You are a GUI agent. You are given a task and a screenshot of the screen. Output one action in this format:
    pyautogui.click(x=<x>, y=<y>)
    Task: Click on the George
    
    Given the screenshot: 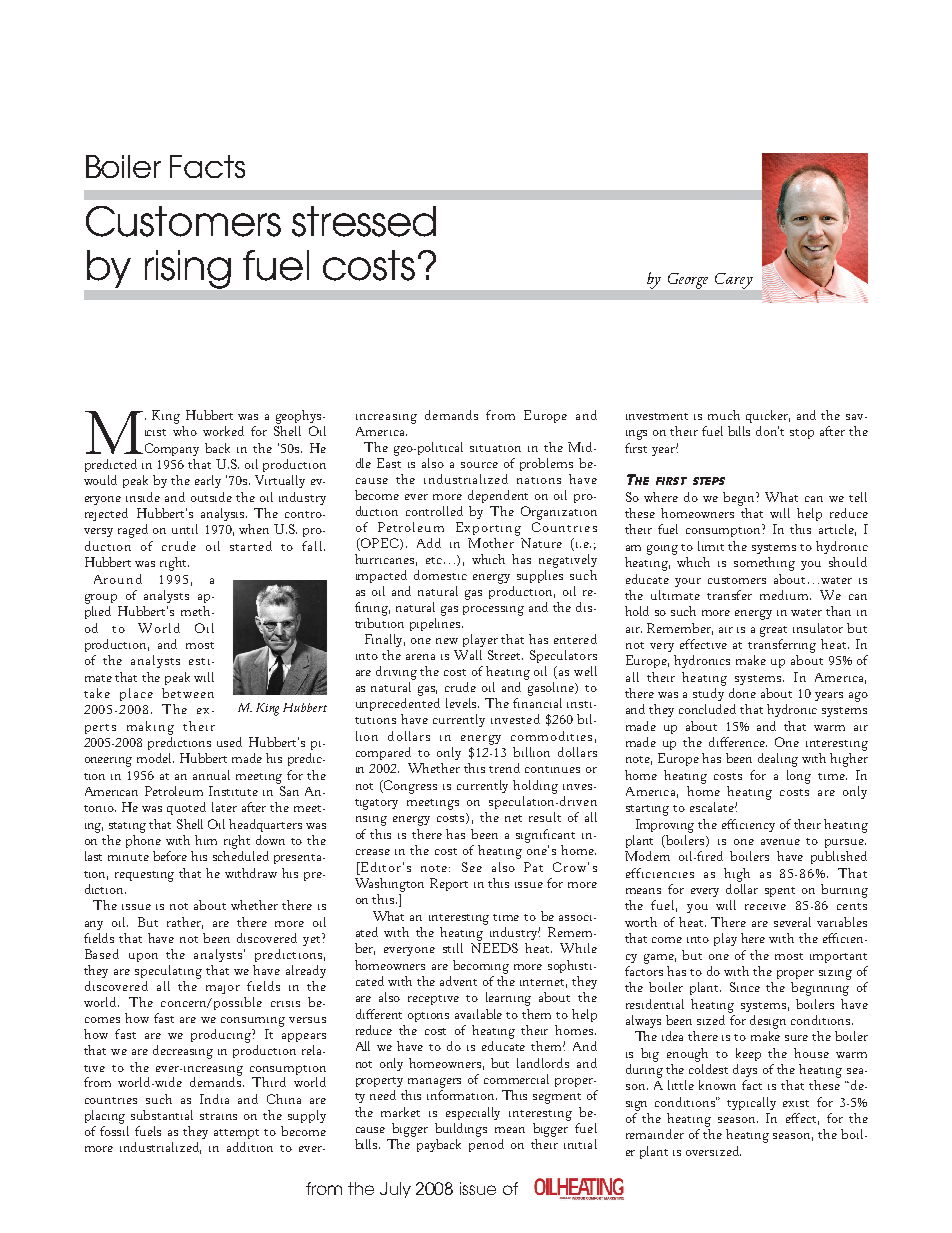 What is the action you would take?
    pyautogui.click(x=688, y=281)
